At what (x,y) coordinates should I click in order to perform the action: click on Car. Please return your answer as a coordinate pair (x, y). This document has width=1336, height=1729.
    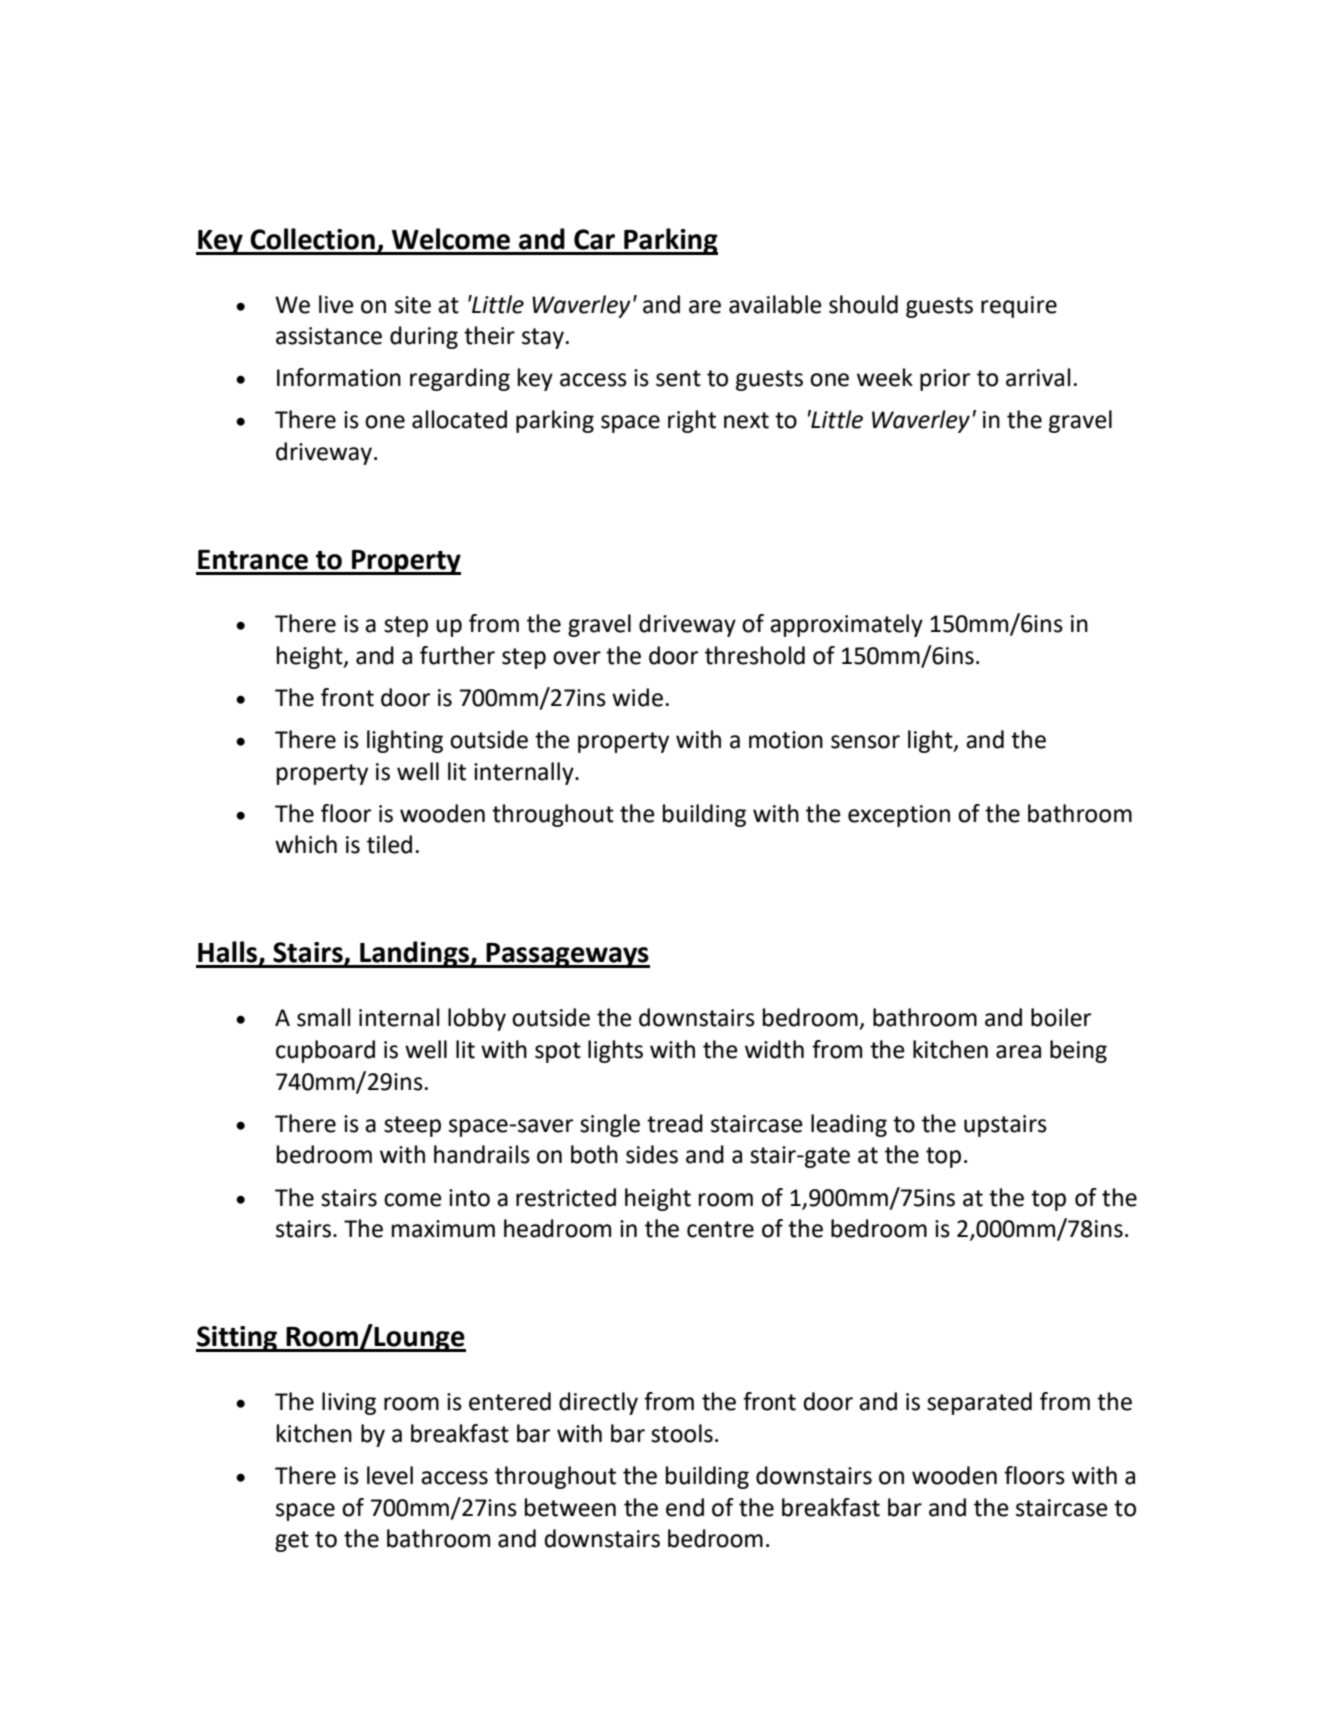
    Looking at the image, I should click on (594, 239).
